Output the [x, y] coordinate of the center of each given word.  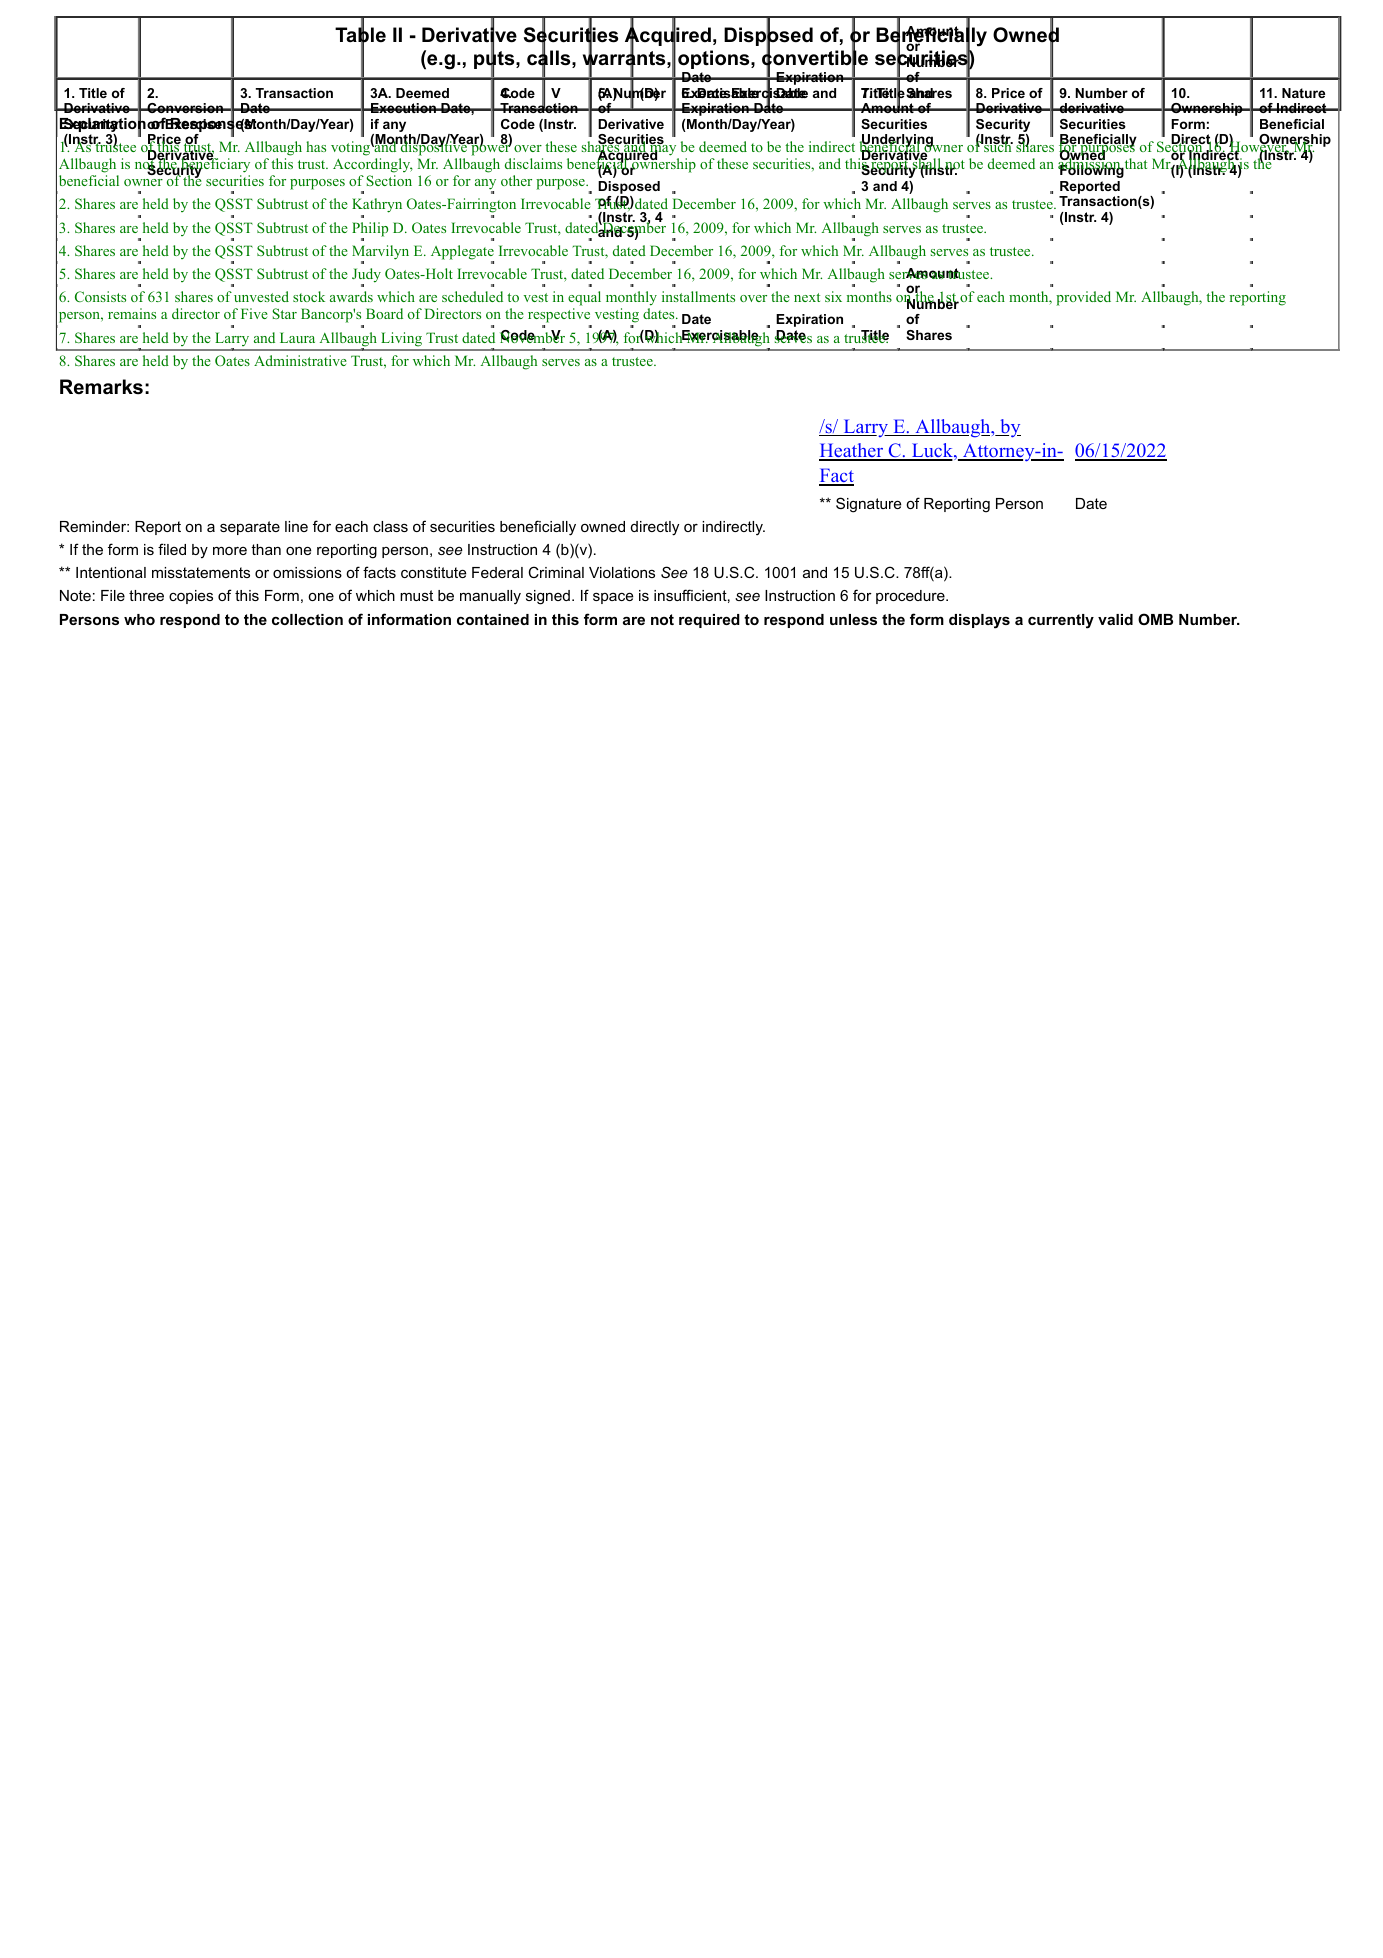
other [516, 180]
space [613, 598]
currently [1061, 621]
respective [560, 317]
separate [250, 528]
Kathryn [377, 207]
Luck [932, 452]
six [833, 296]
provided [1083, 298]
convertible [815, 59]
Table [360, 35]
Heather [852, 452]
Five [254, 313]
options [713, 59]
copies [191, 597]
